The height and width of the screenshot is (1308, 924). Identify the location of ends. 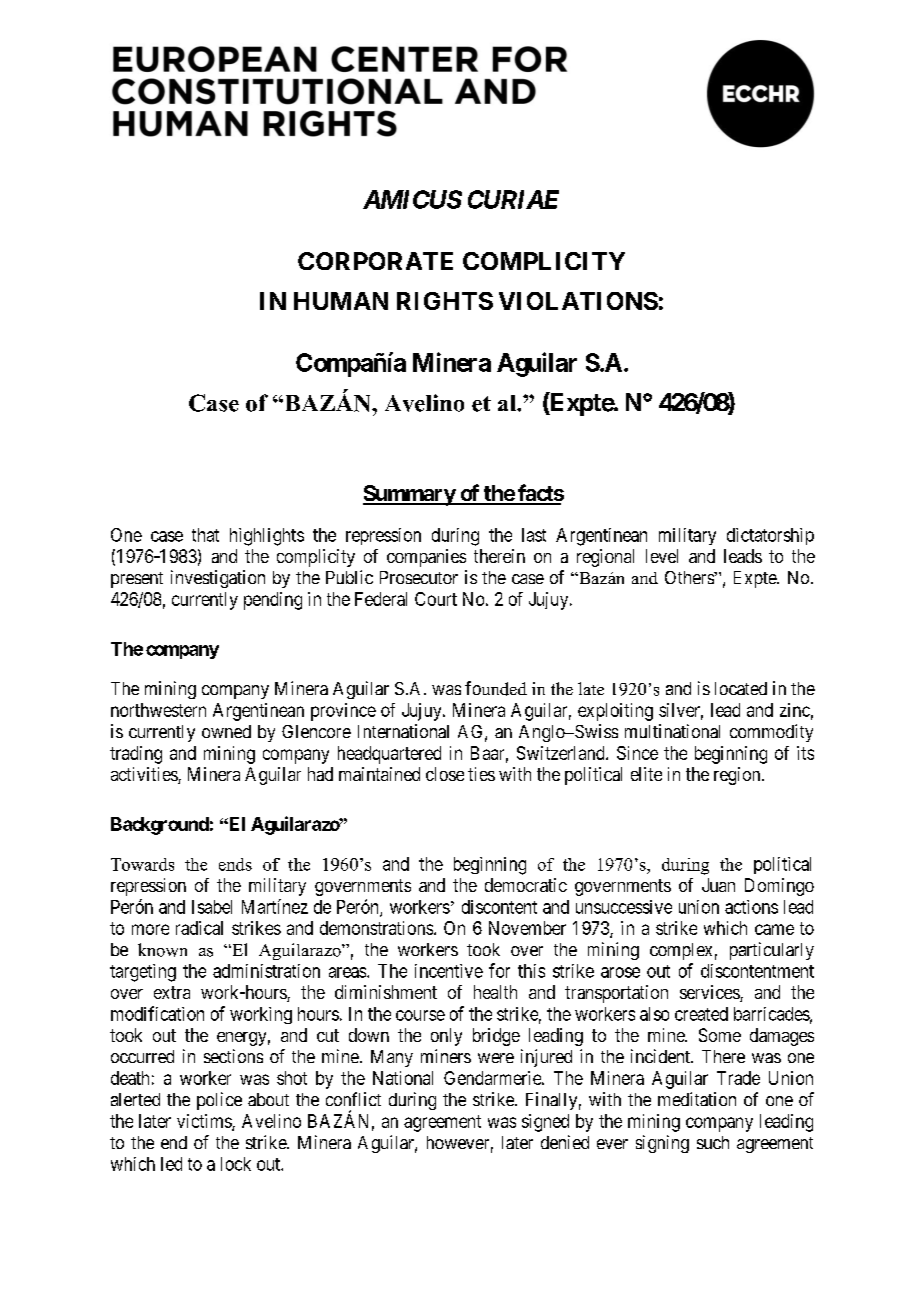
(235, 864).
